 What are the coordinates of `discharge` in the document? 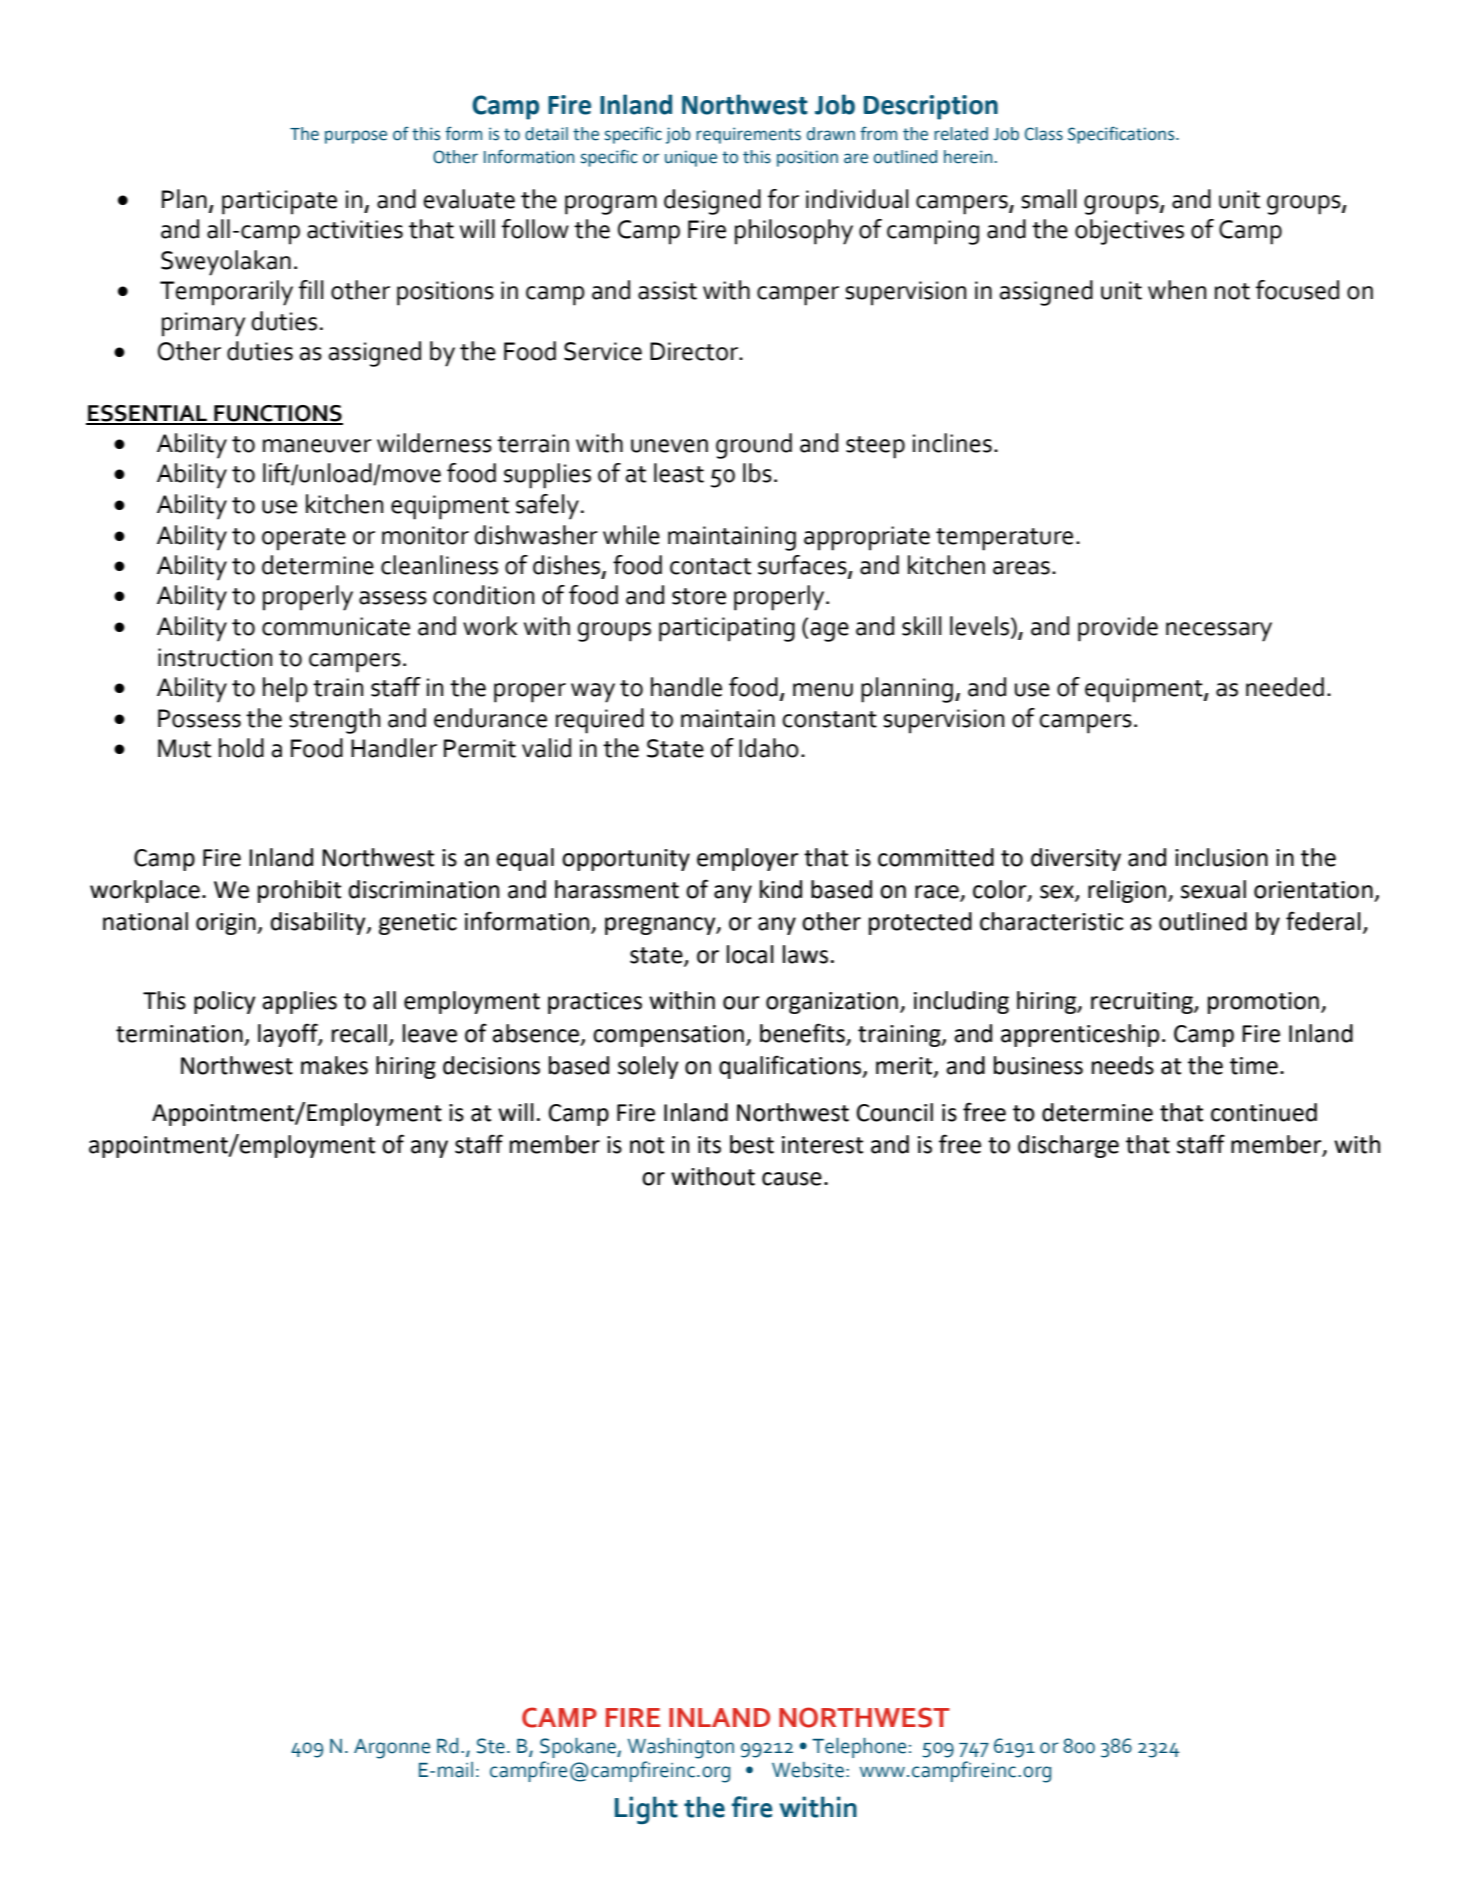 It's located at (1068, 1146).
